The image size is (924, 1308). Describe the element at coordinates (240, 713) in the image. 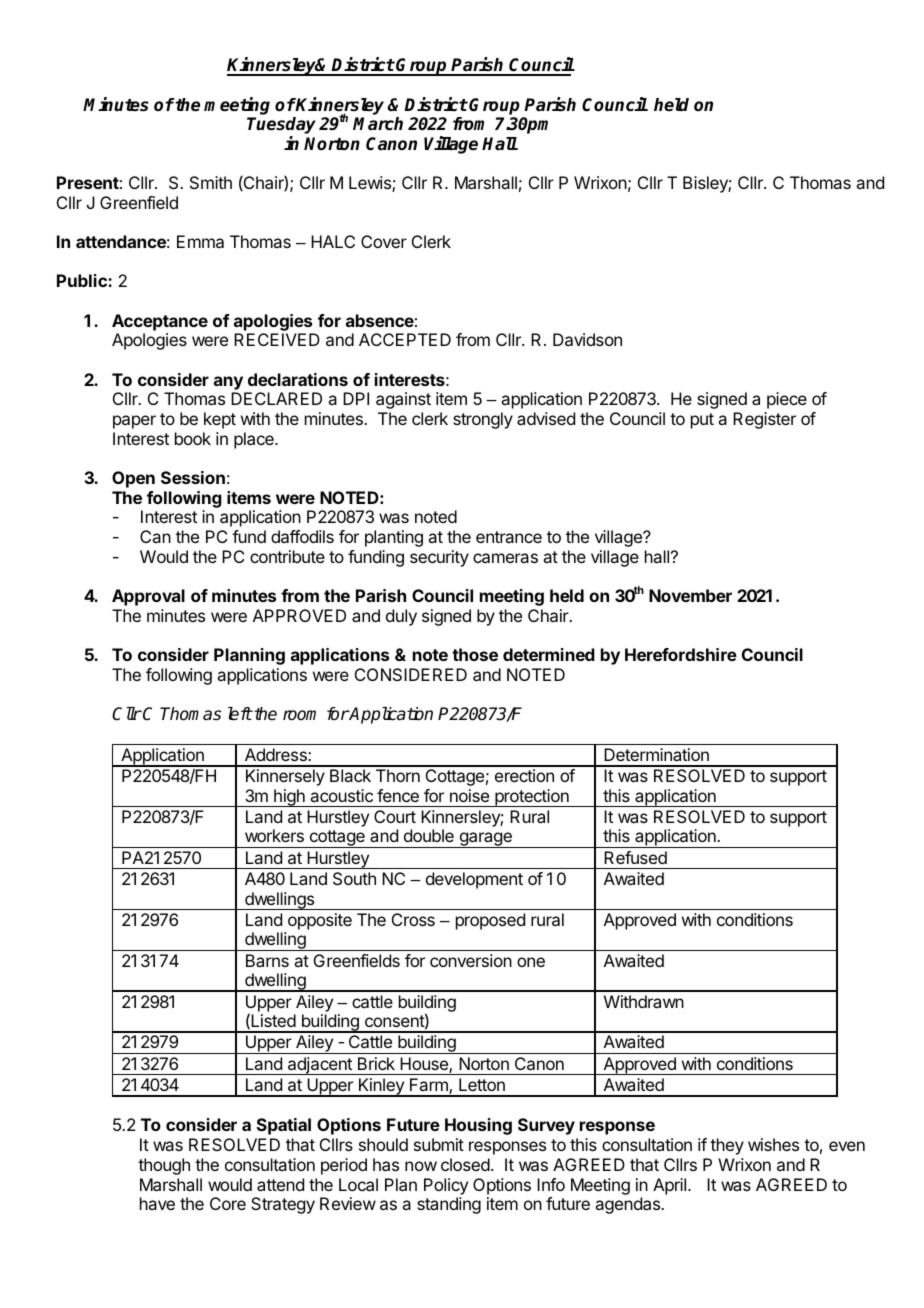

I see `left` at that location.
